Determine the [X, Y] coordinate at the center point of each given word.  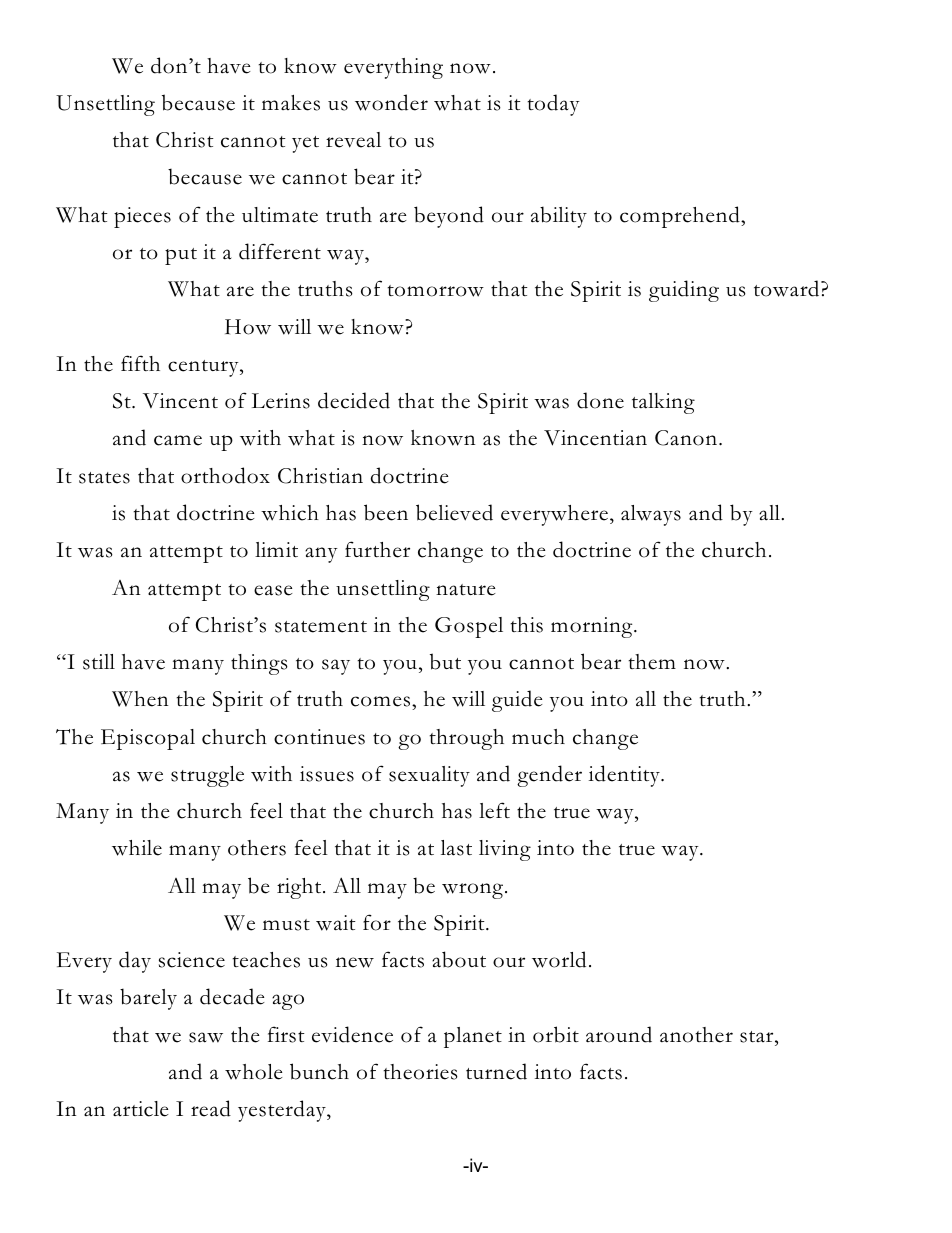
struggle [207, 776]
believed [454, 512]
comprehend [681, 217]
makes [291, 103]
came [178, 440]
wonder [391, 102]
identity [625, 776]
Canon [687, 438]
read [211, 1108]
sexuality [429, 776]
